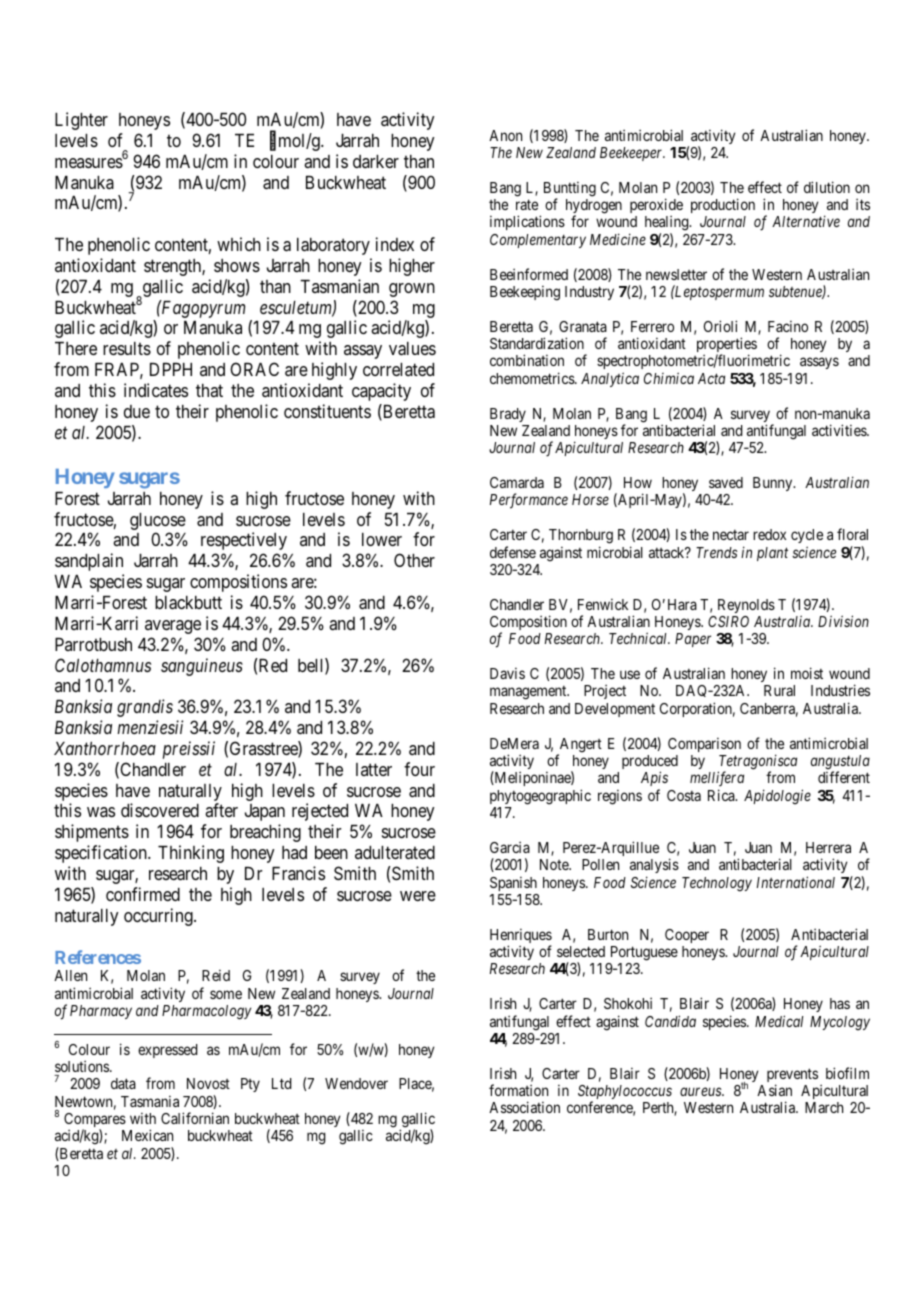 The height and width of the screenshot is (1308, 924). Describe the element at coordinates (507, 673) in the screenshot. I see `Davis` at that location.
